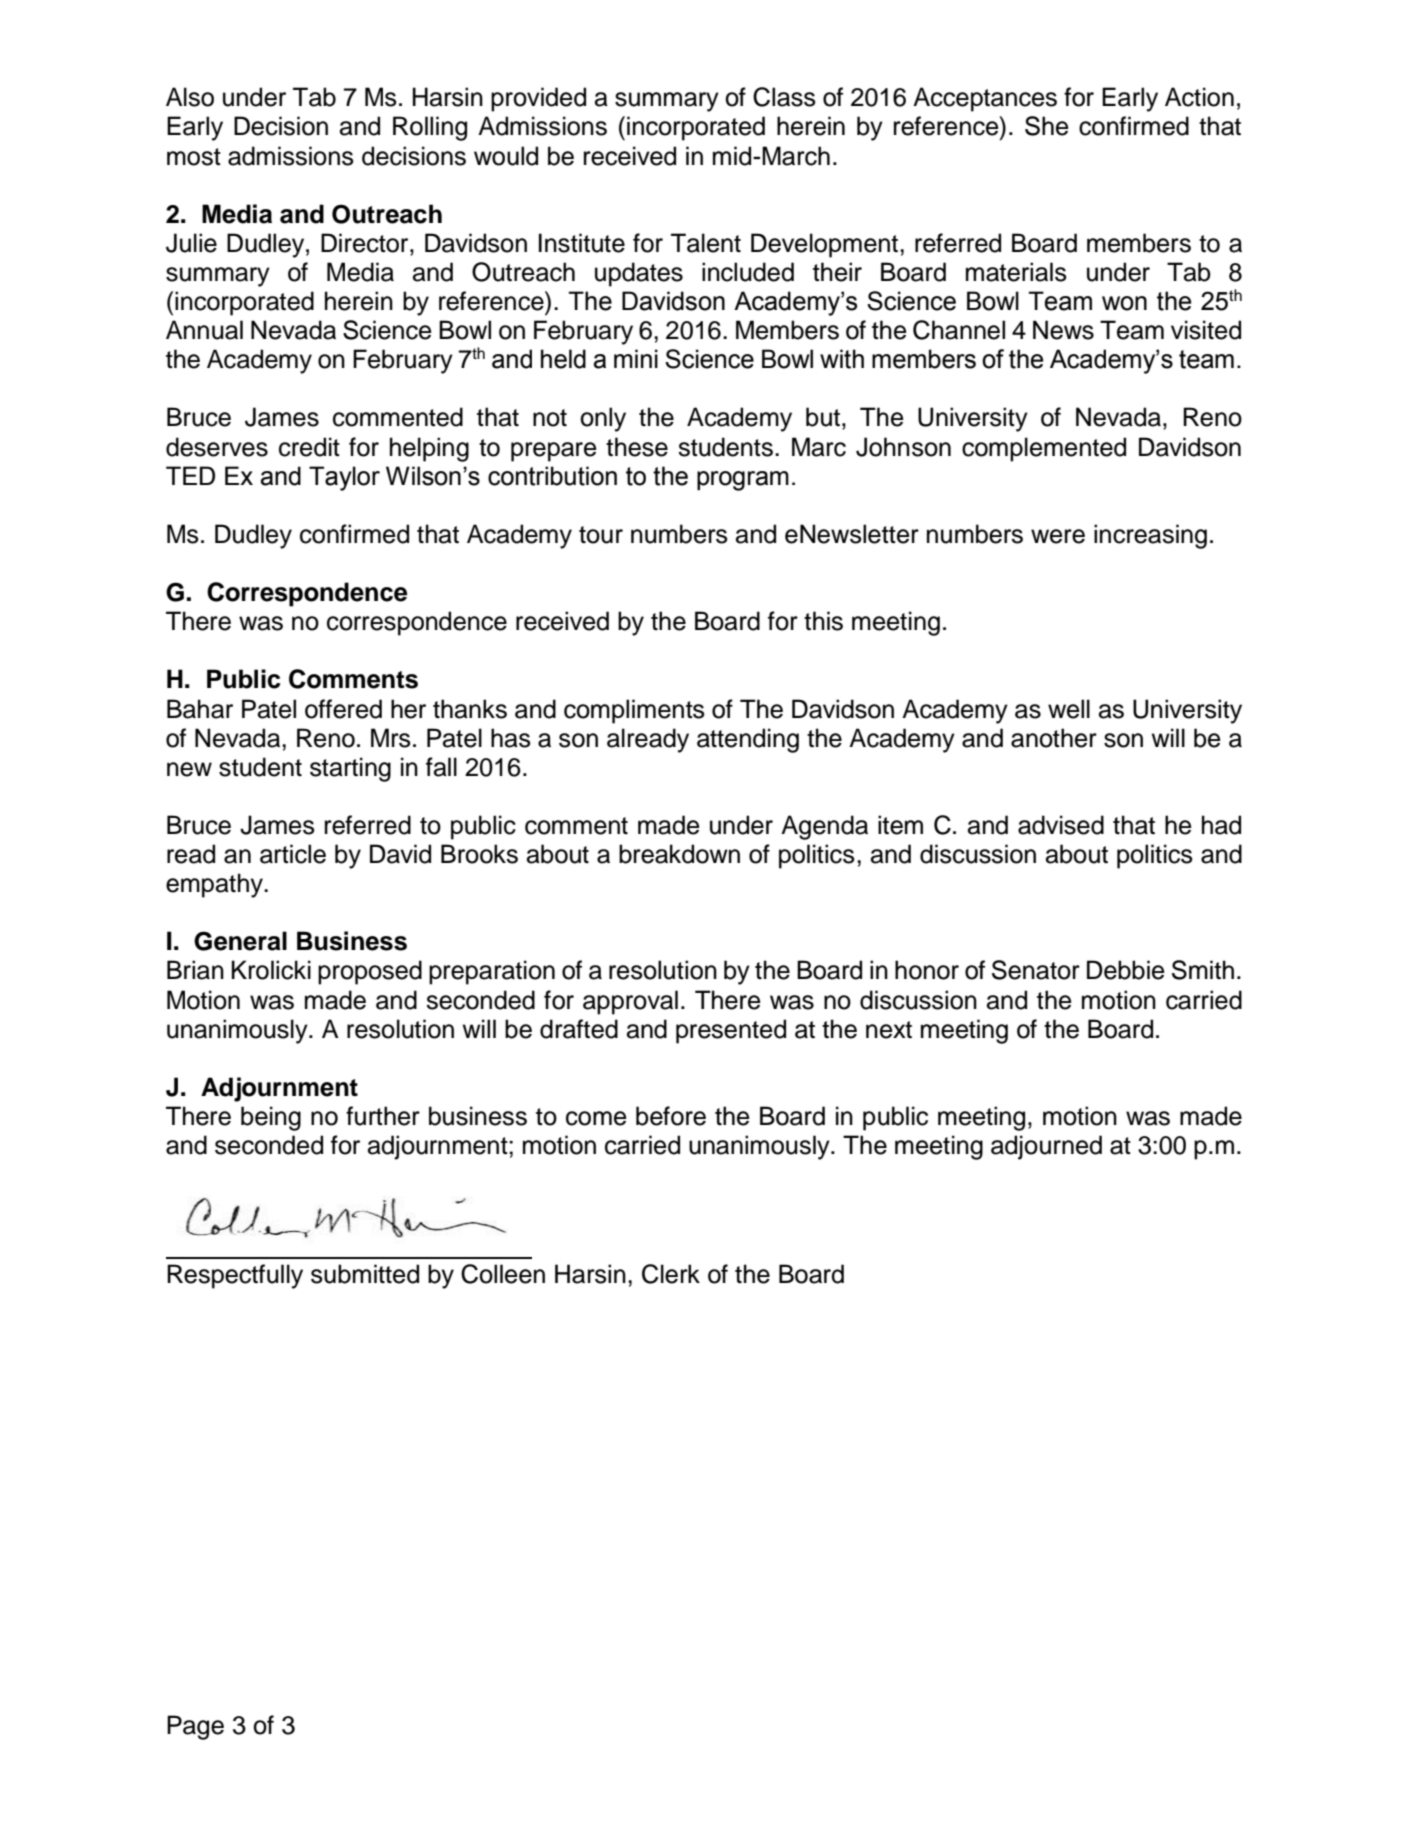 This screenshot has width=1408, height=1822. Describe the element at coordinates (679, 854) in the screenshot. I see `breakdown` at that location.
